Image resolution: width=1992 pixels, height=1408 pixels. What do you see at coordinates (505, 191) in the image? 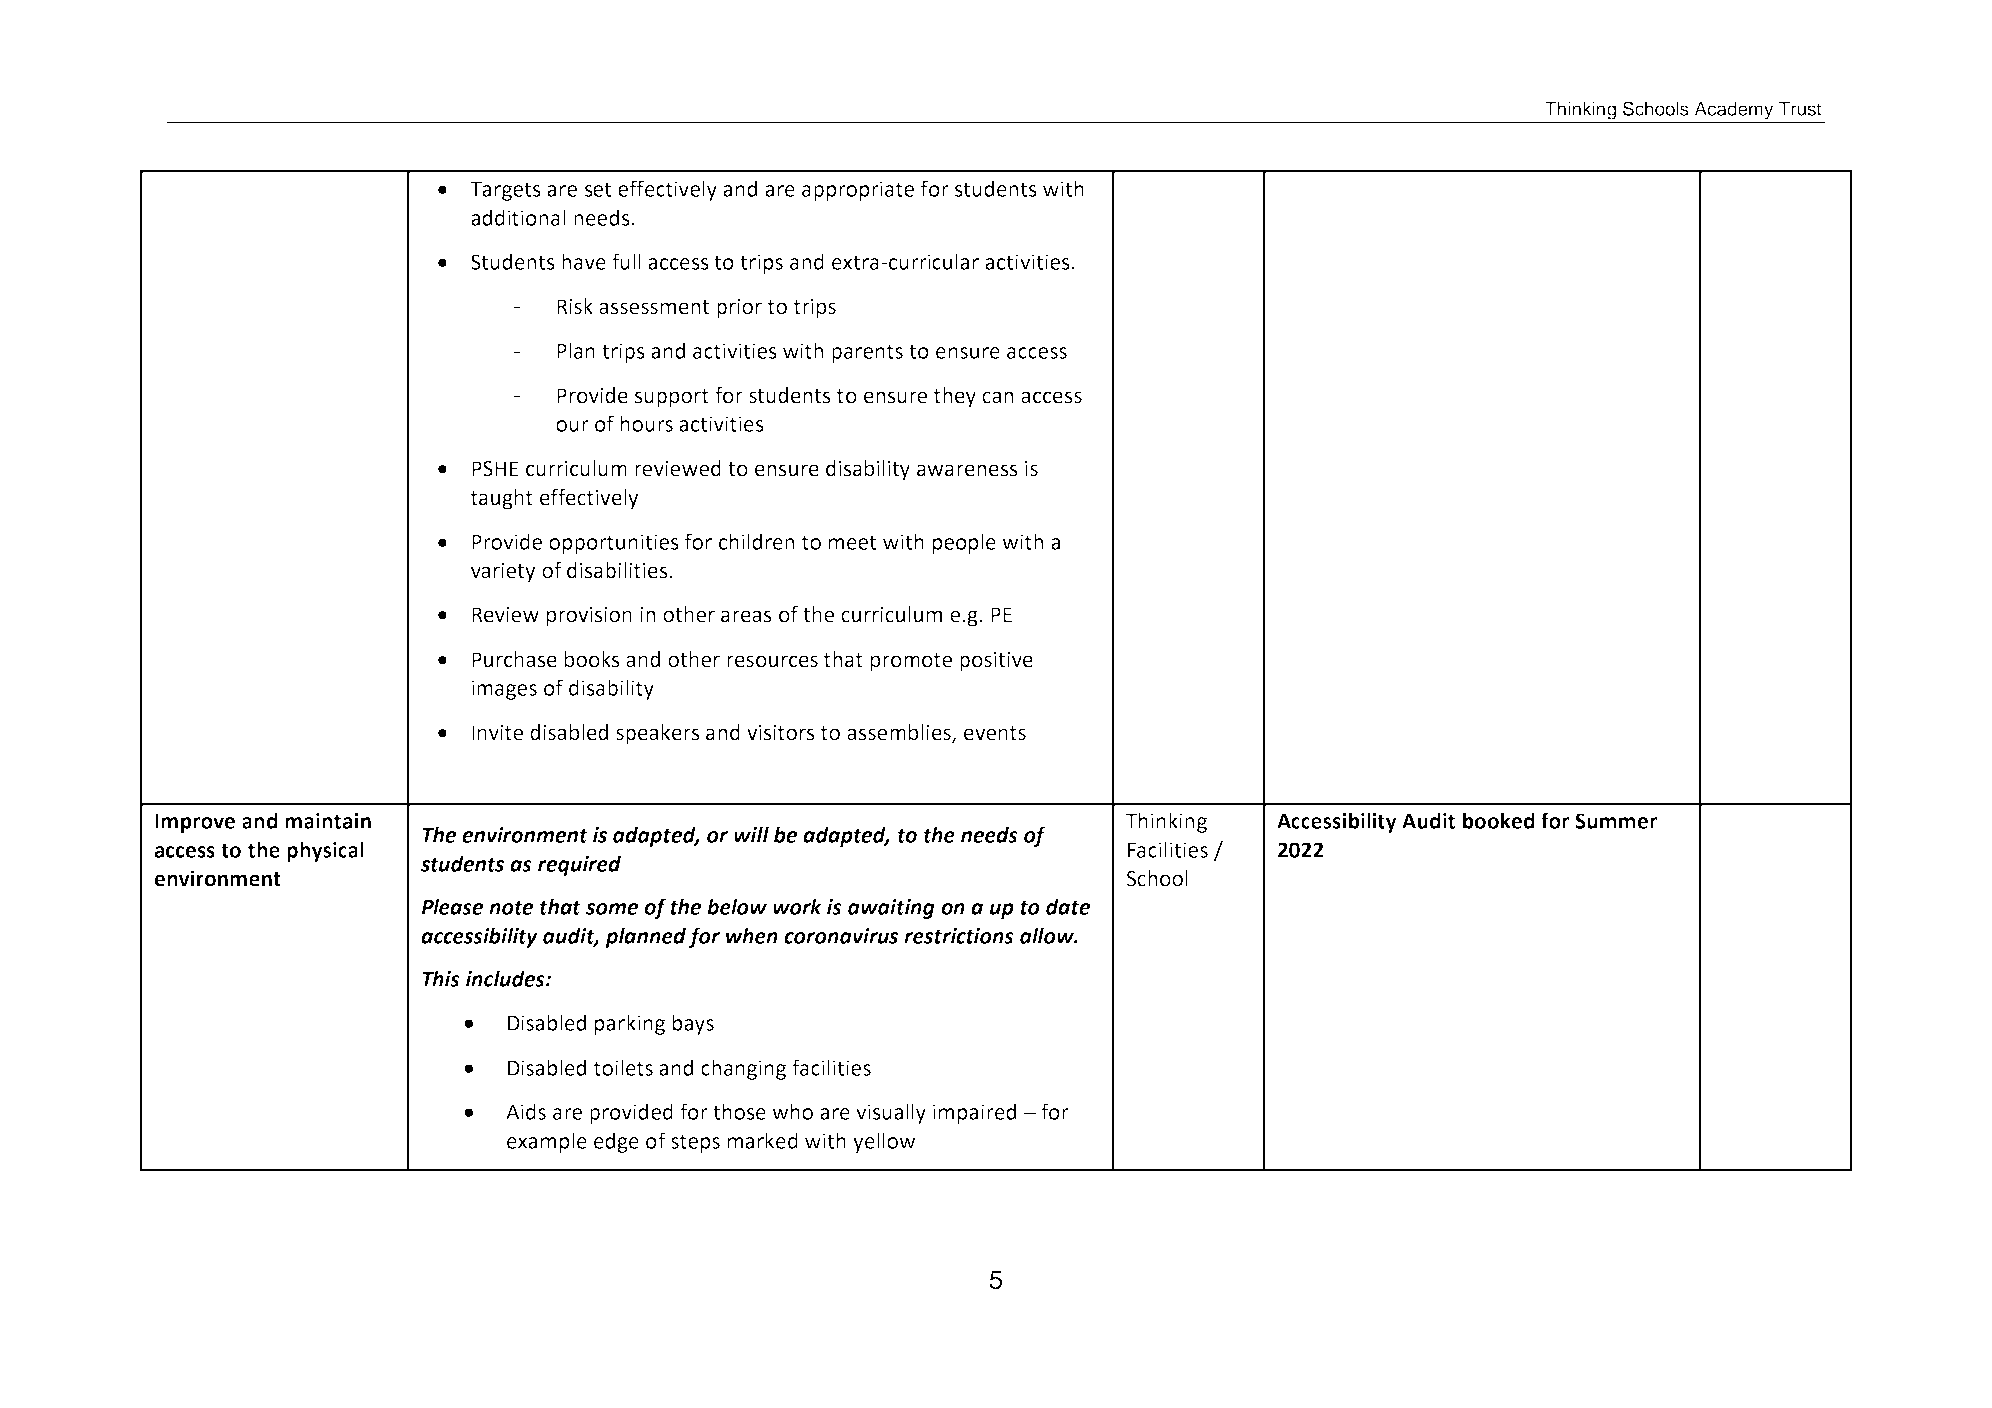
I see `Targets` at bounding box center [505, 191].
